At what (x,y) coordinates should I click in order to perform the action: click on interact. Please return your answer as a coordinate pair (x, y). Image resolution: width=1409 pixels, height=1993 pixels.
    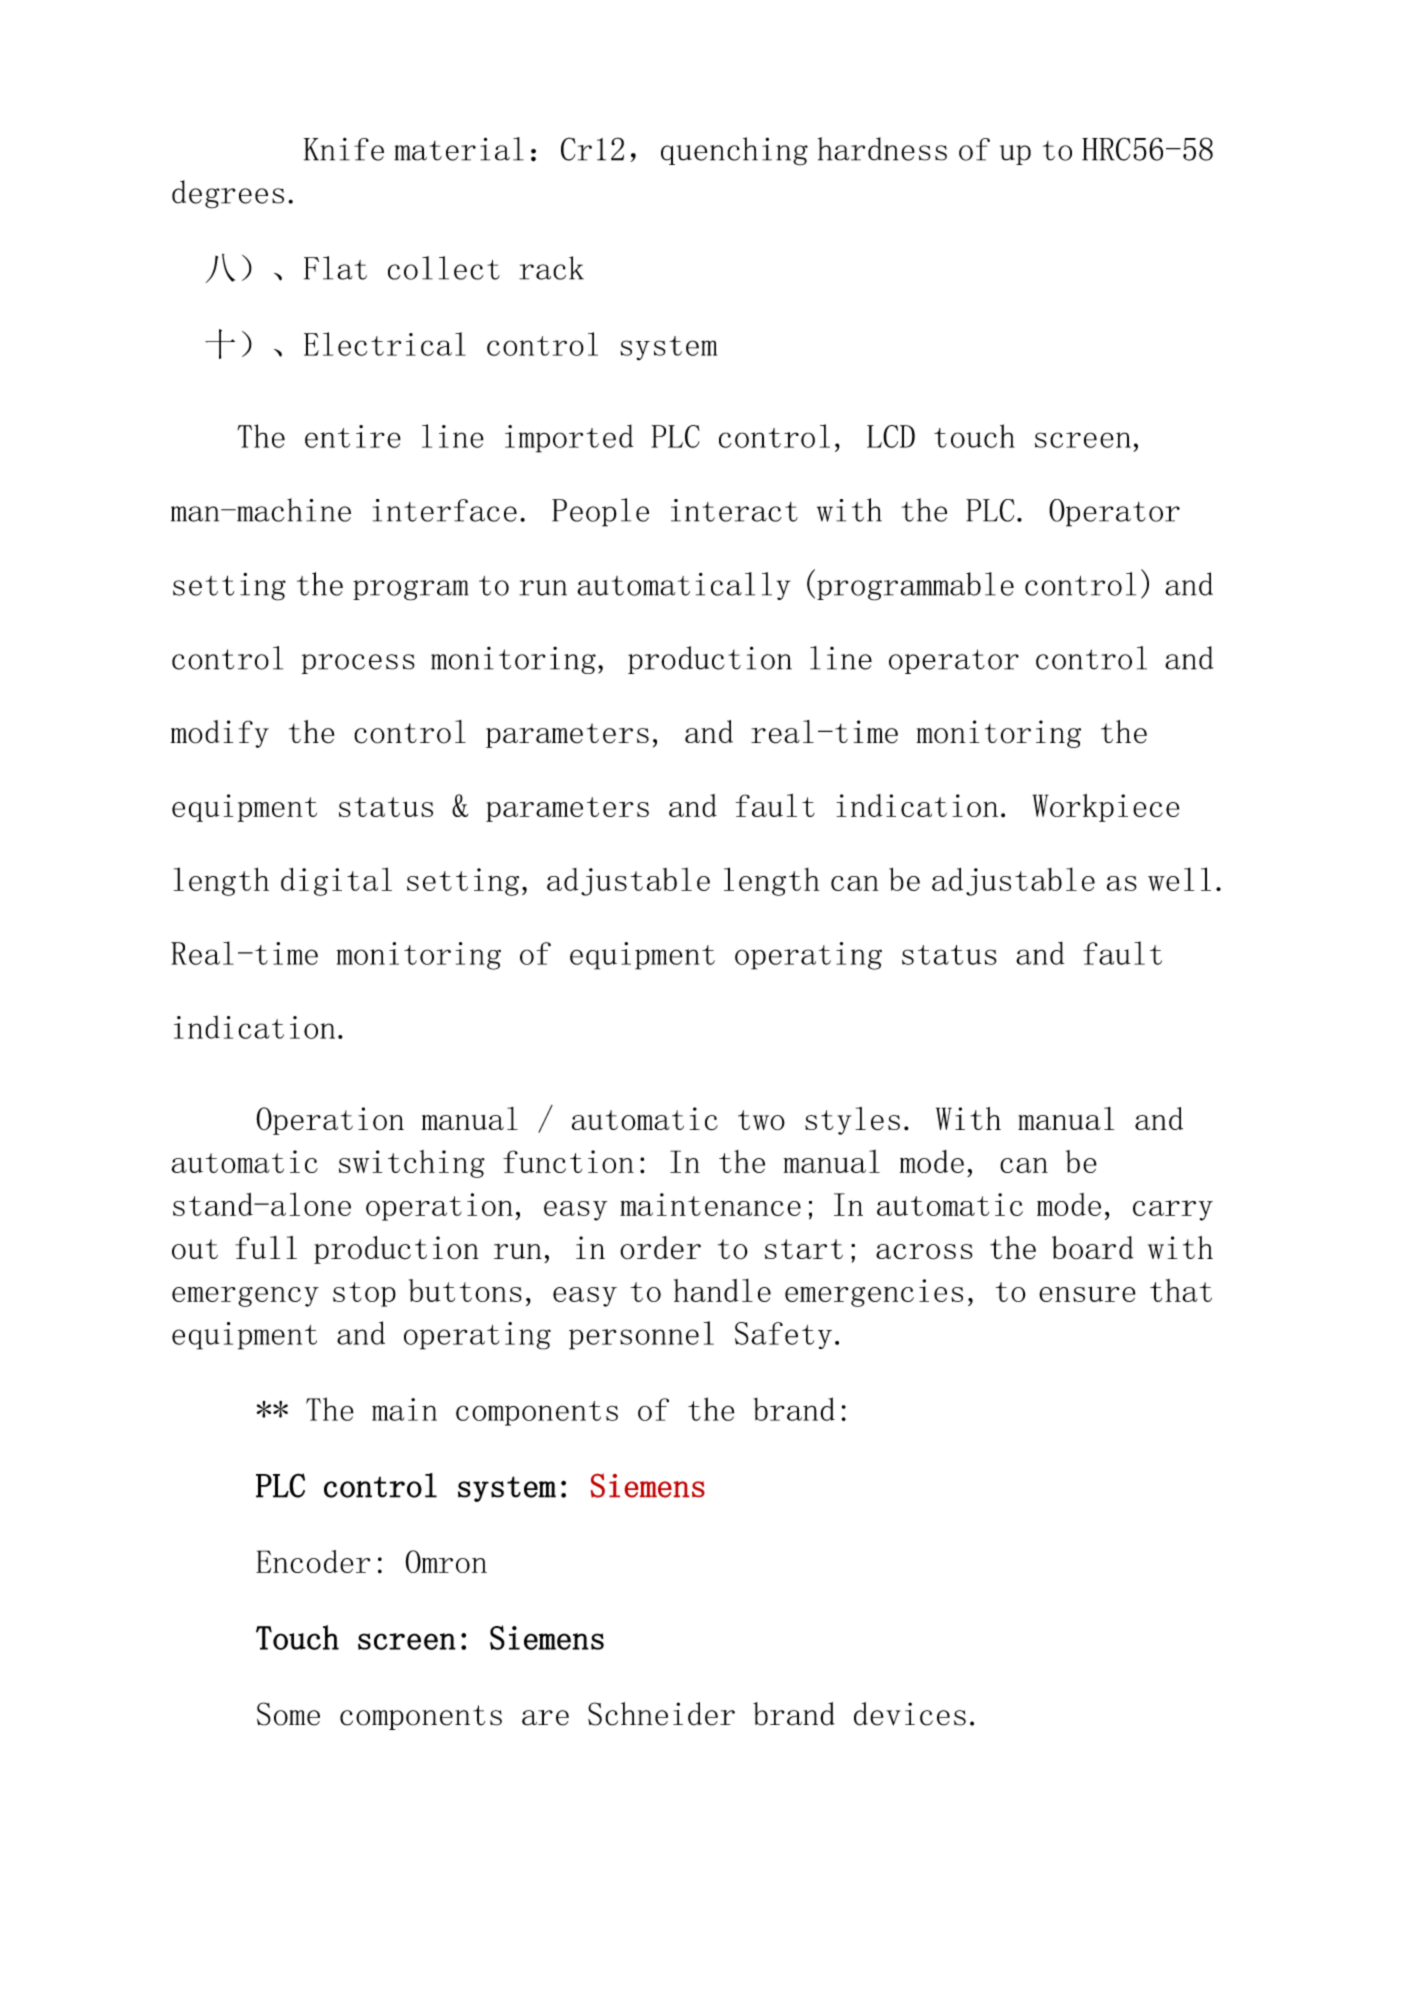
    Looking at the image, I should click on (734, 510).
